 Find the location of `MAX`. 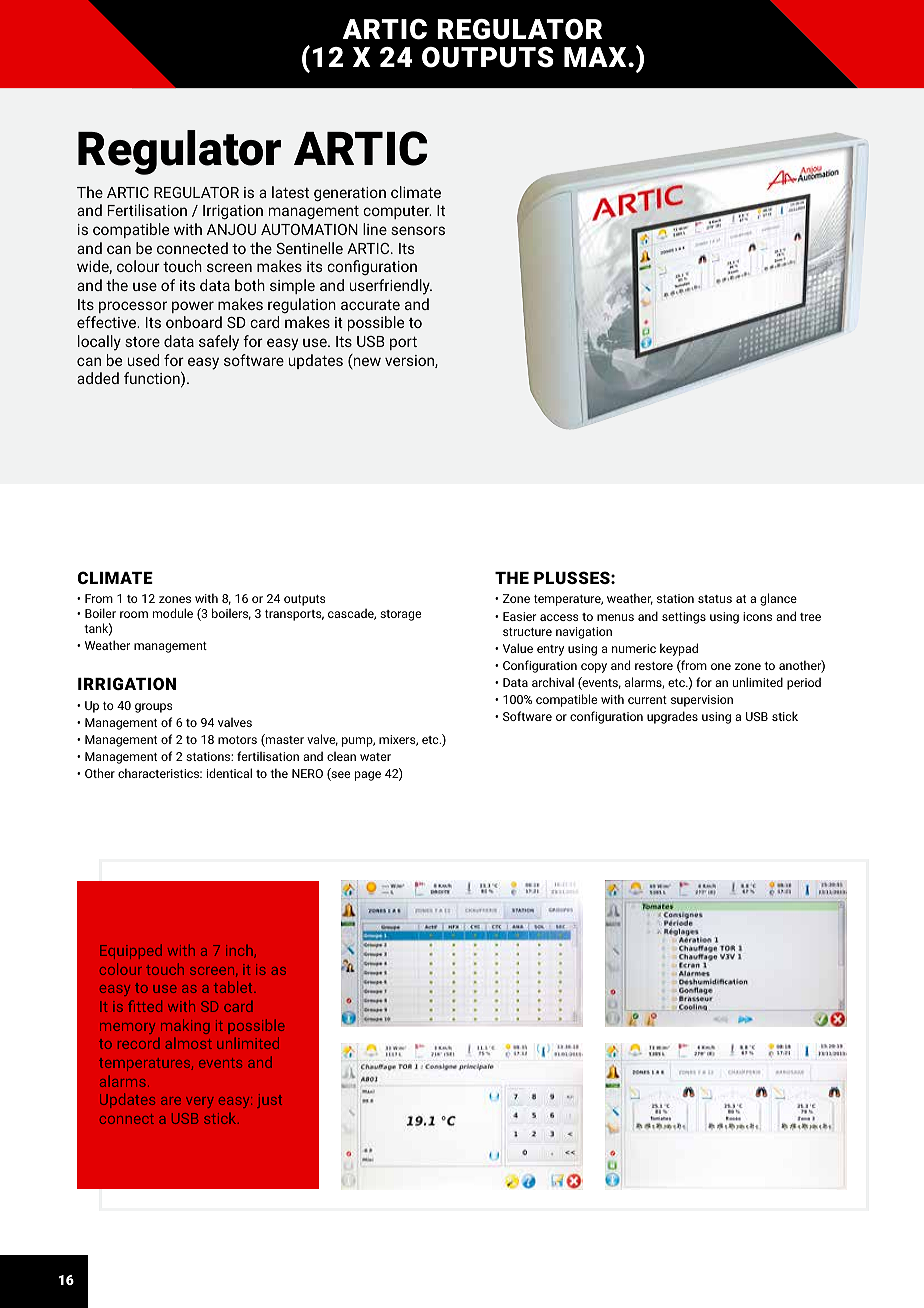

MAX is located at coordinates (596, 57).
